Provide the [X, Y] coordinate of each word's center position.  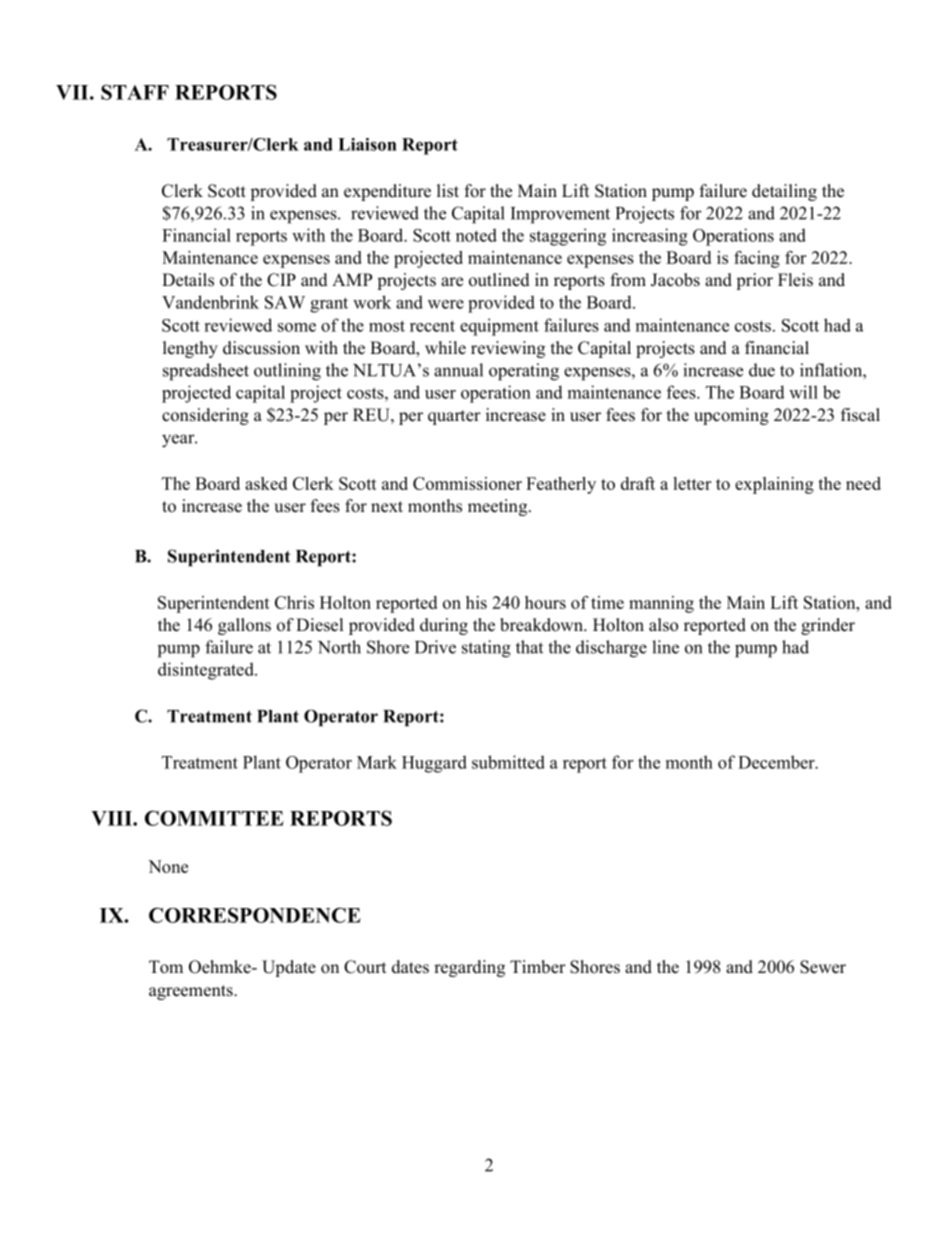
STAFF [135, 92]
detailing [784, 192]
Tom [166, 967]
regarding [469, 968]
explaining [774, 485]
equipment [499, 327]
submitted [508, 762]
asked [266, 483]
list [448, 191]
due [762, 370]
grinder [828, 626]
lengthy [190, 349]
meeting [499, 507]
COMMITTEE [214, 818]
